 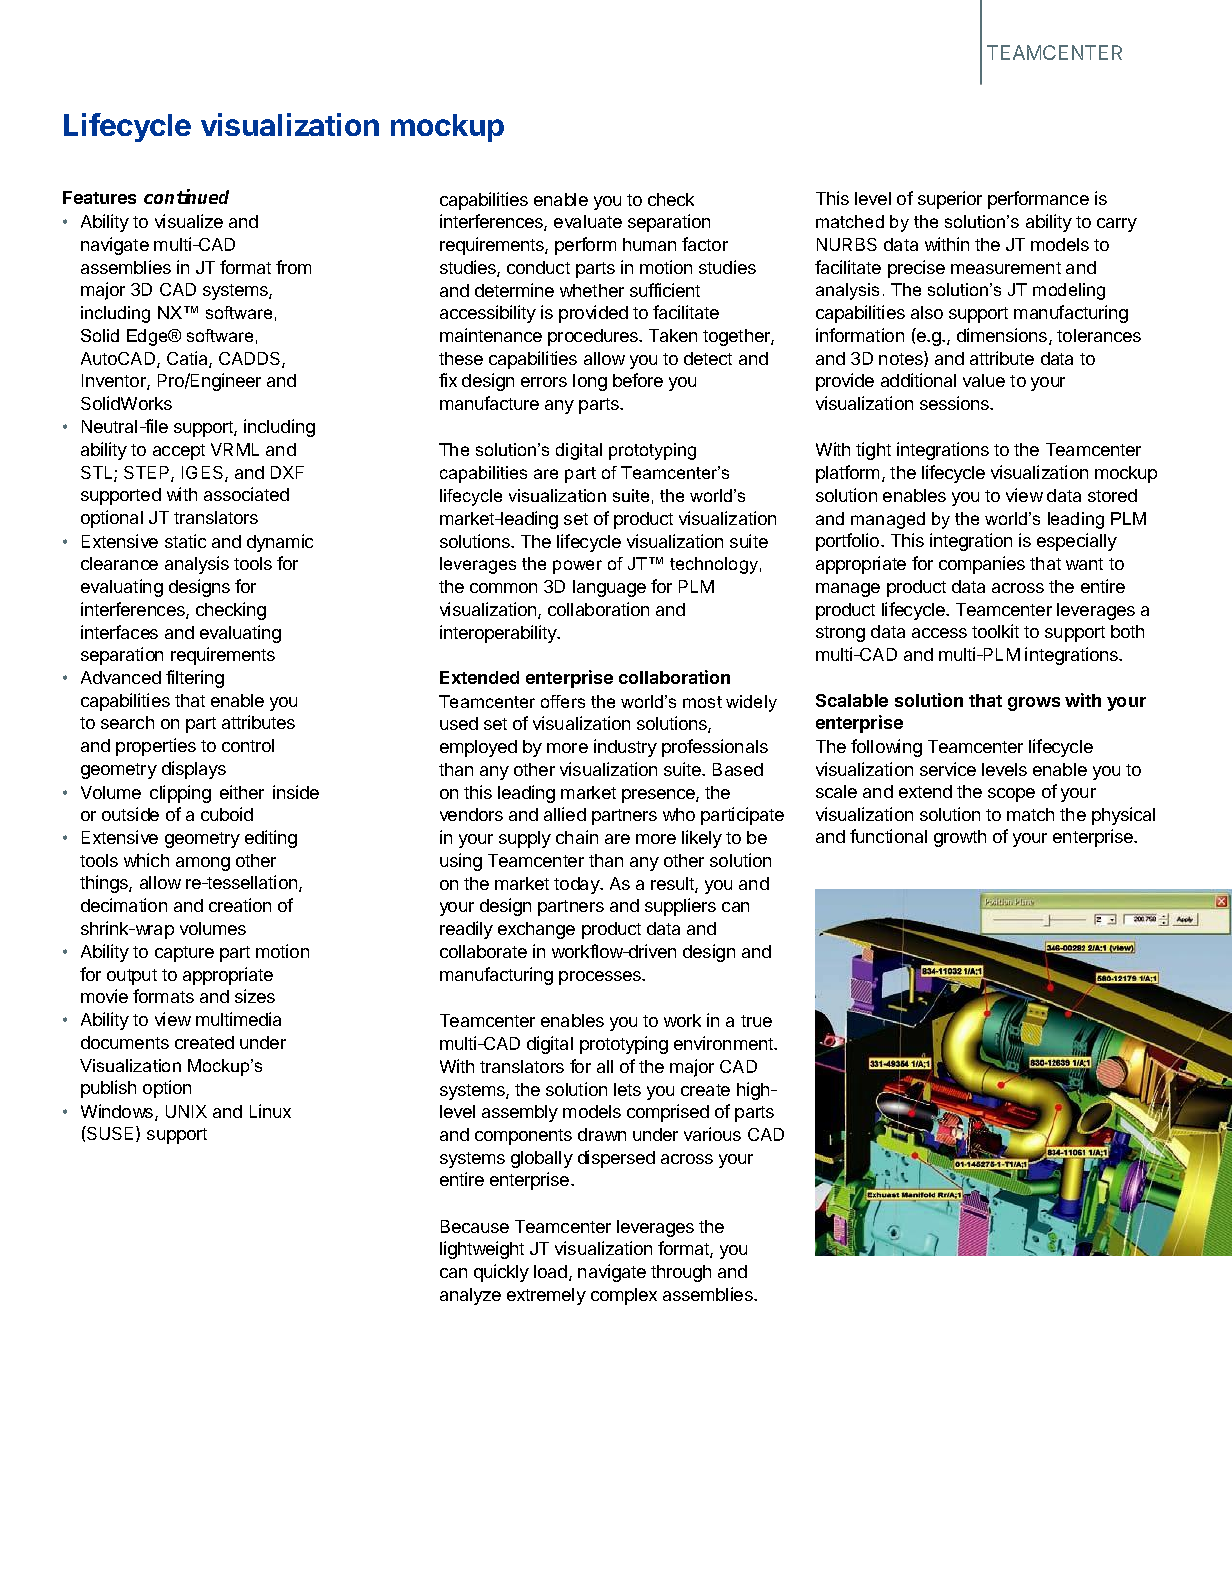 I want to click on measurement, so click(x=1006, y=268).
